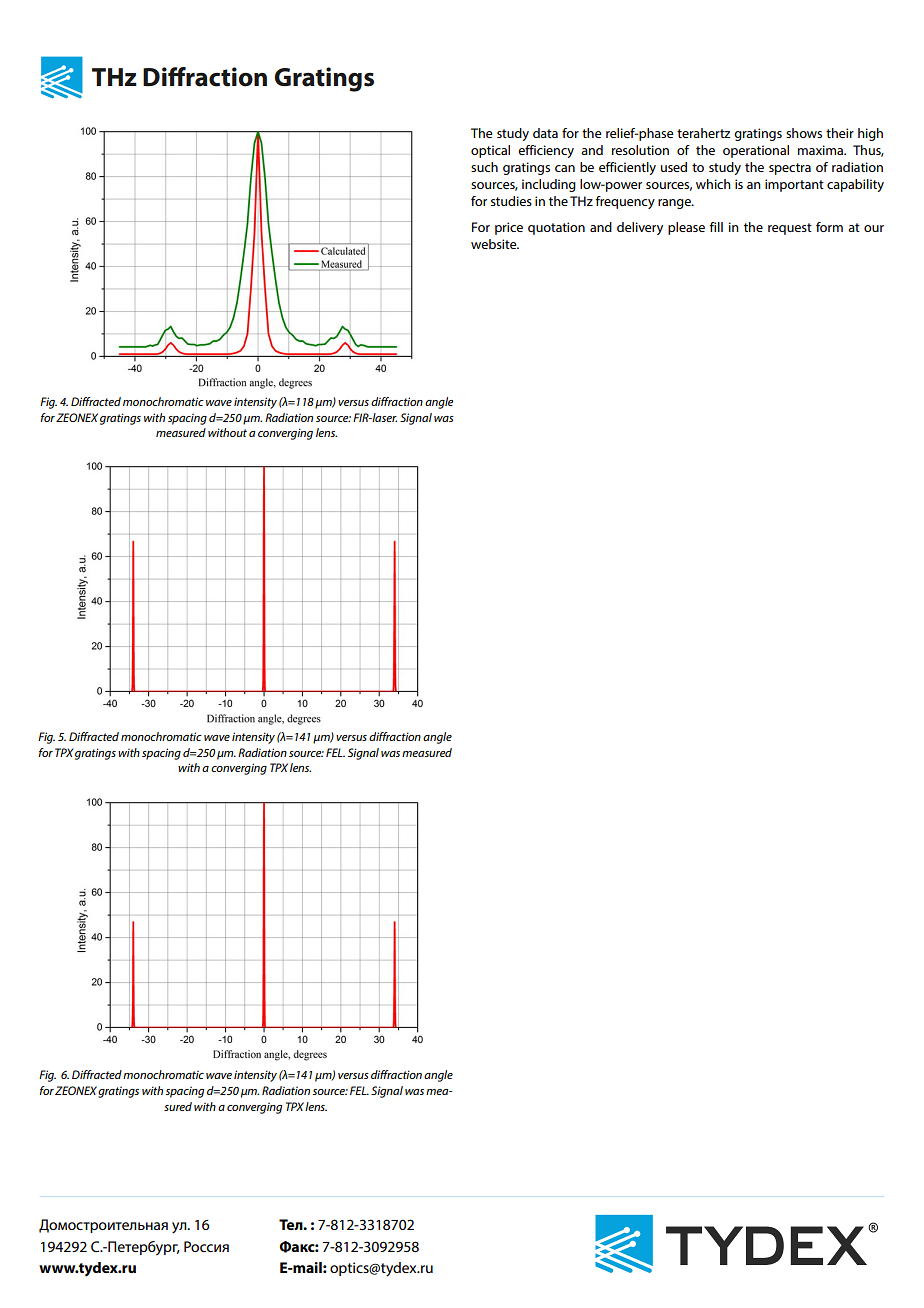  What do you see at coordinates (549, 185) in the screenshot?
I see `including` at bounding box center [549, 185].
